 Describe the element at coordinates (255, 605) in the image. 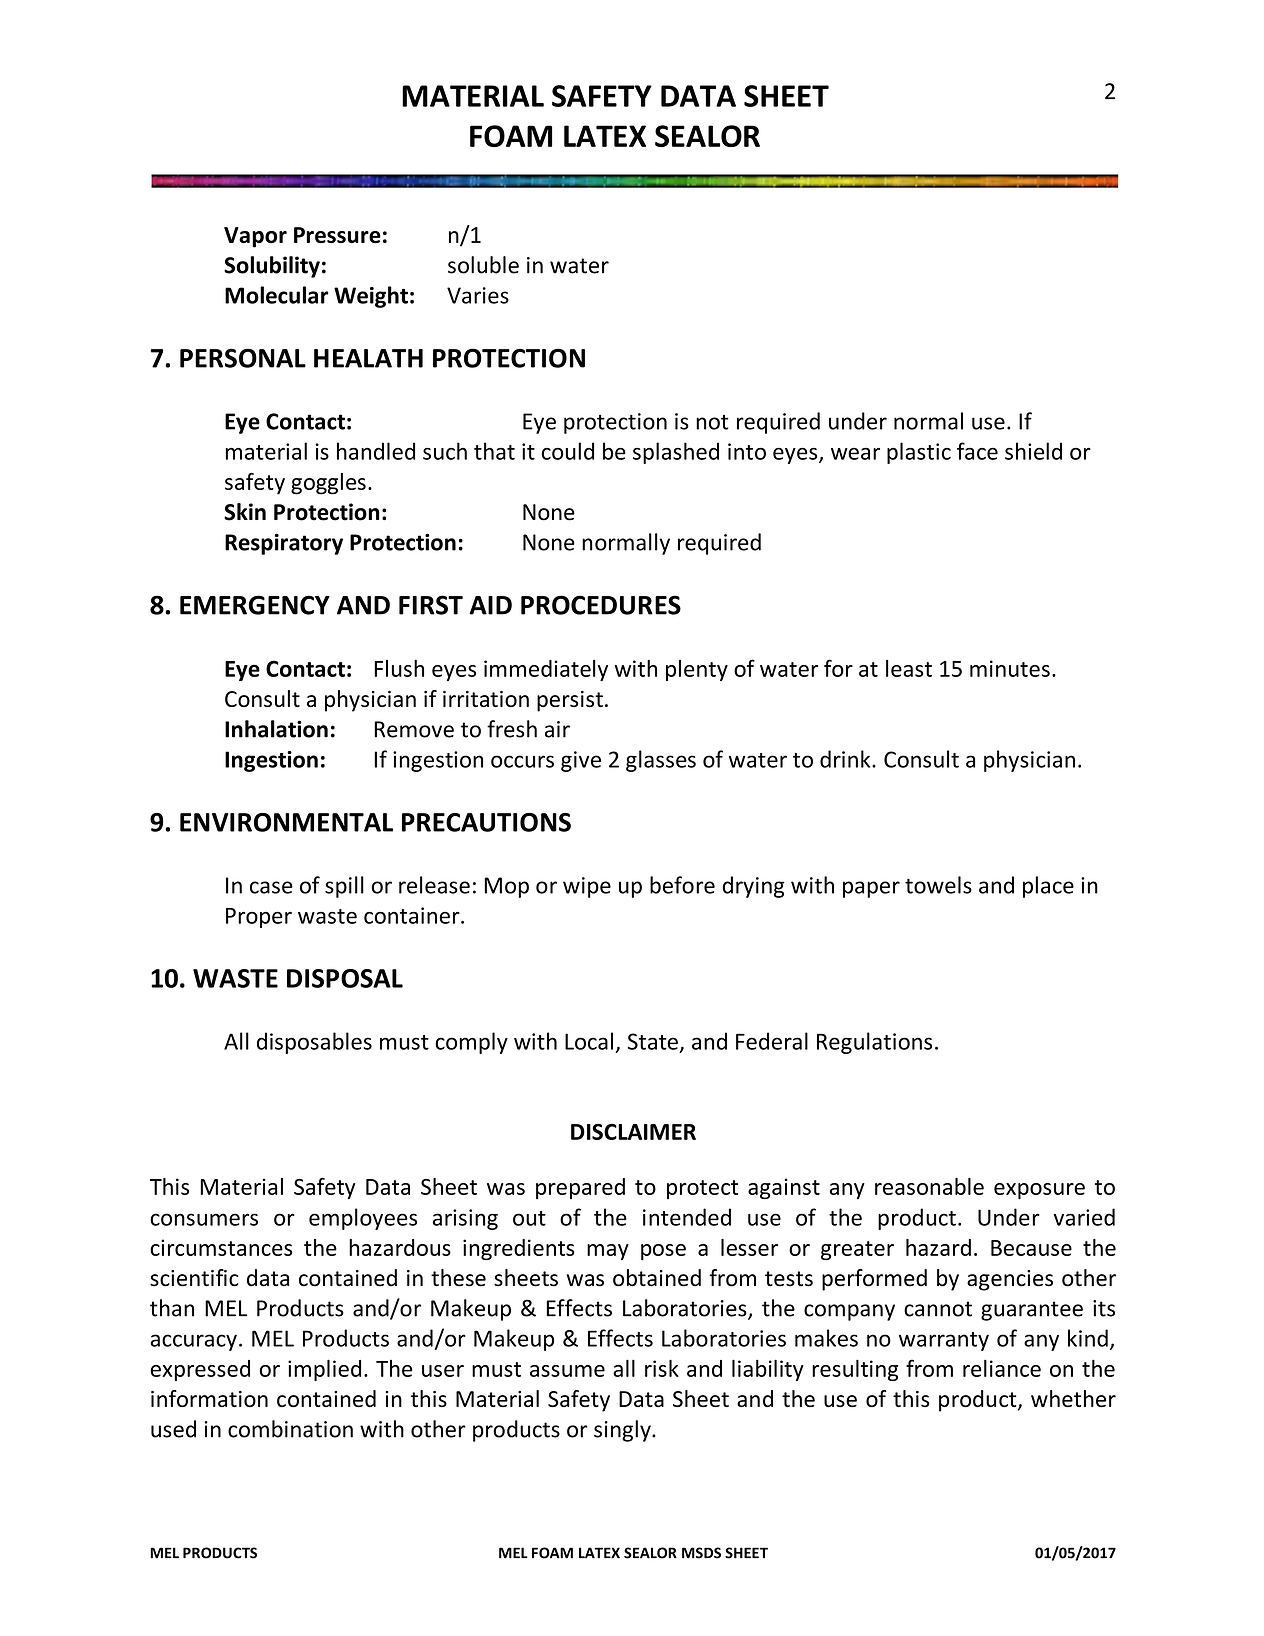

I see `EMERGENCY` at that location.
